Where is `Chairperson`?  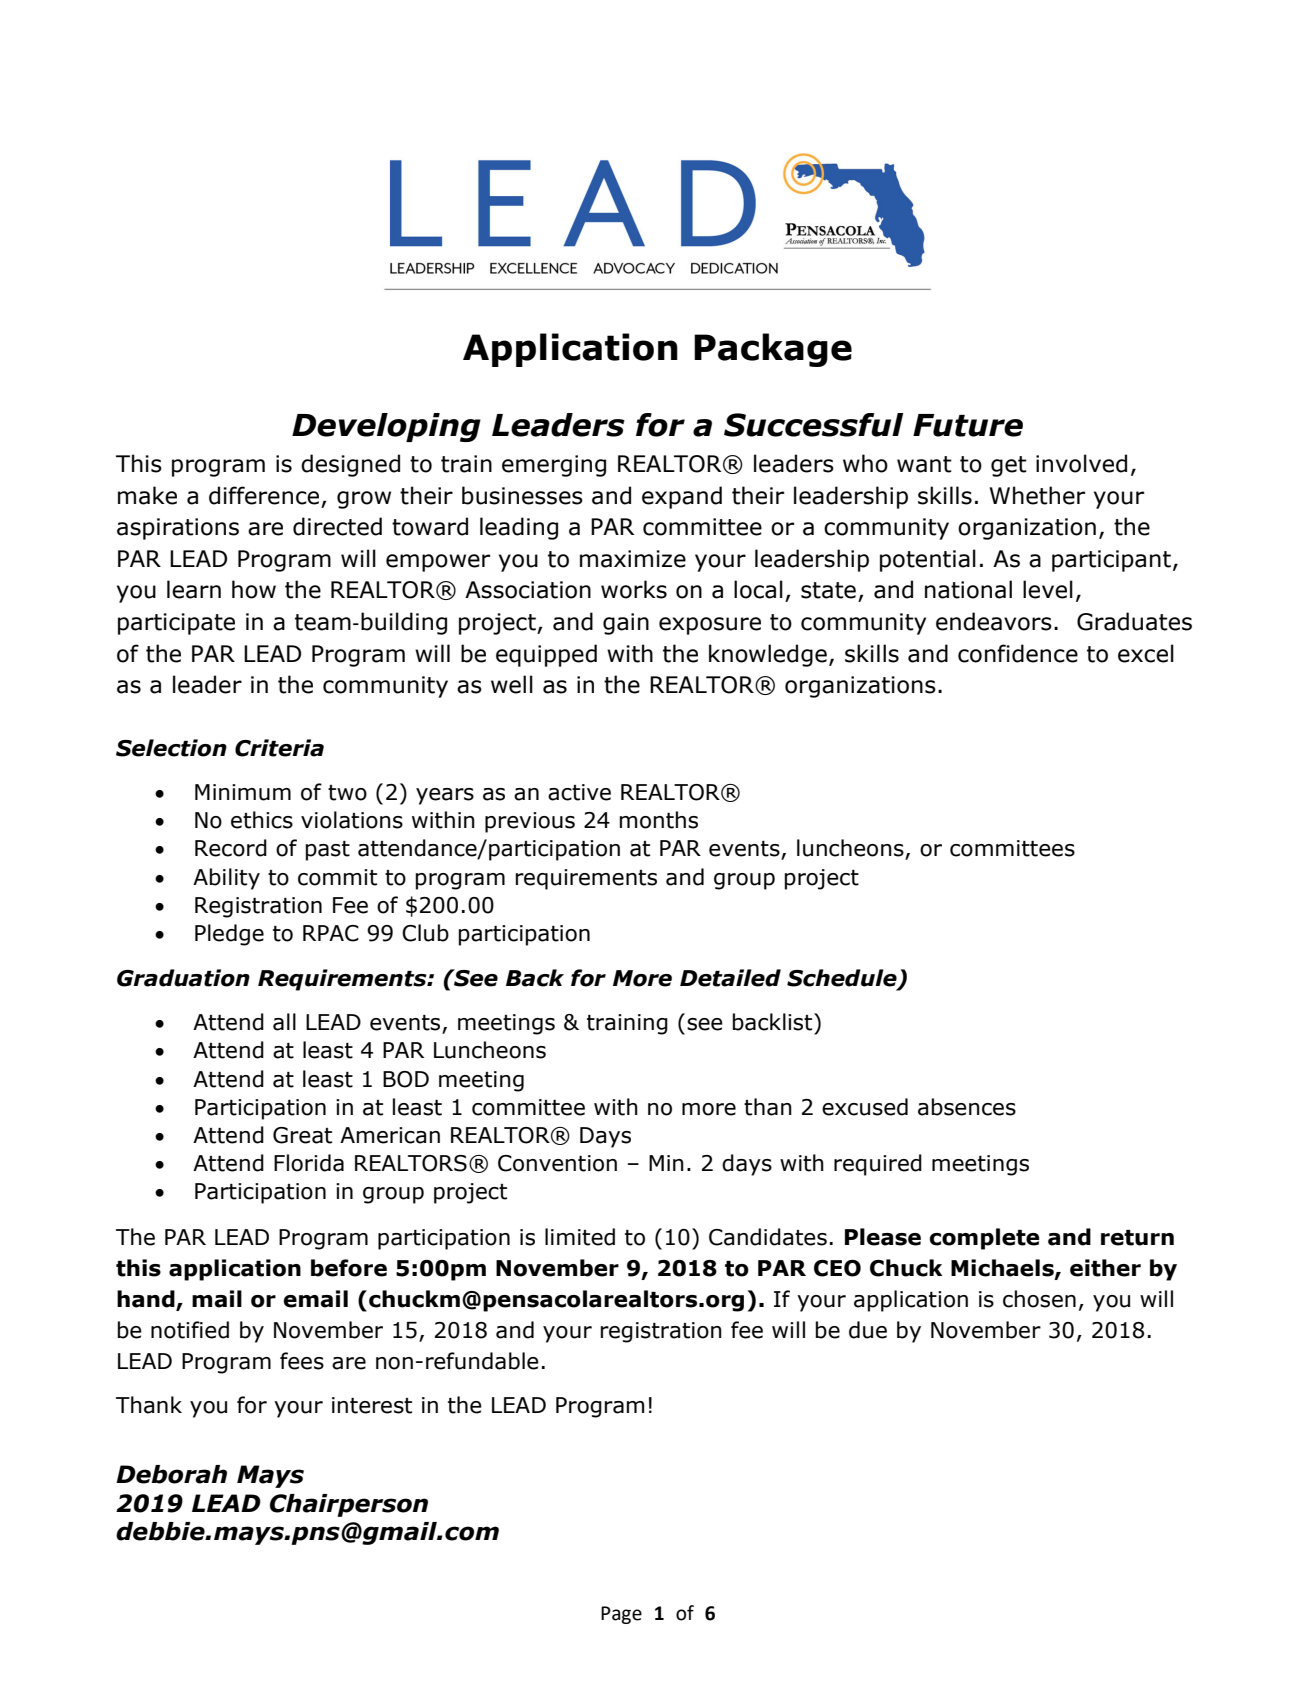
Chairperson is located at coordinates (349, 1505).
